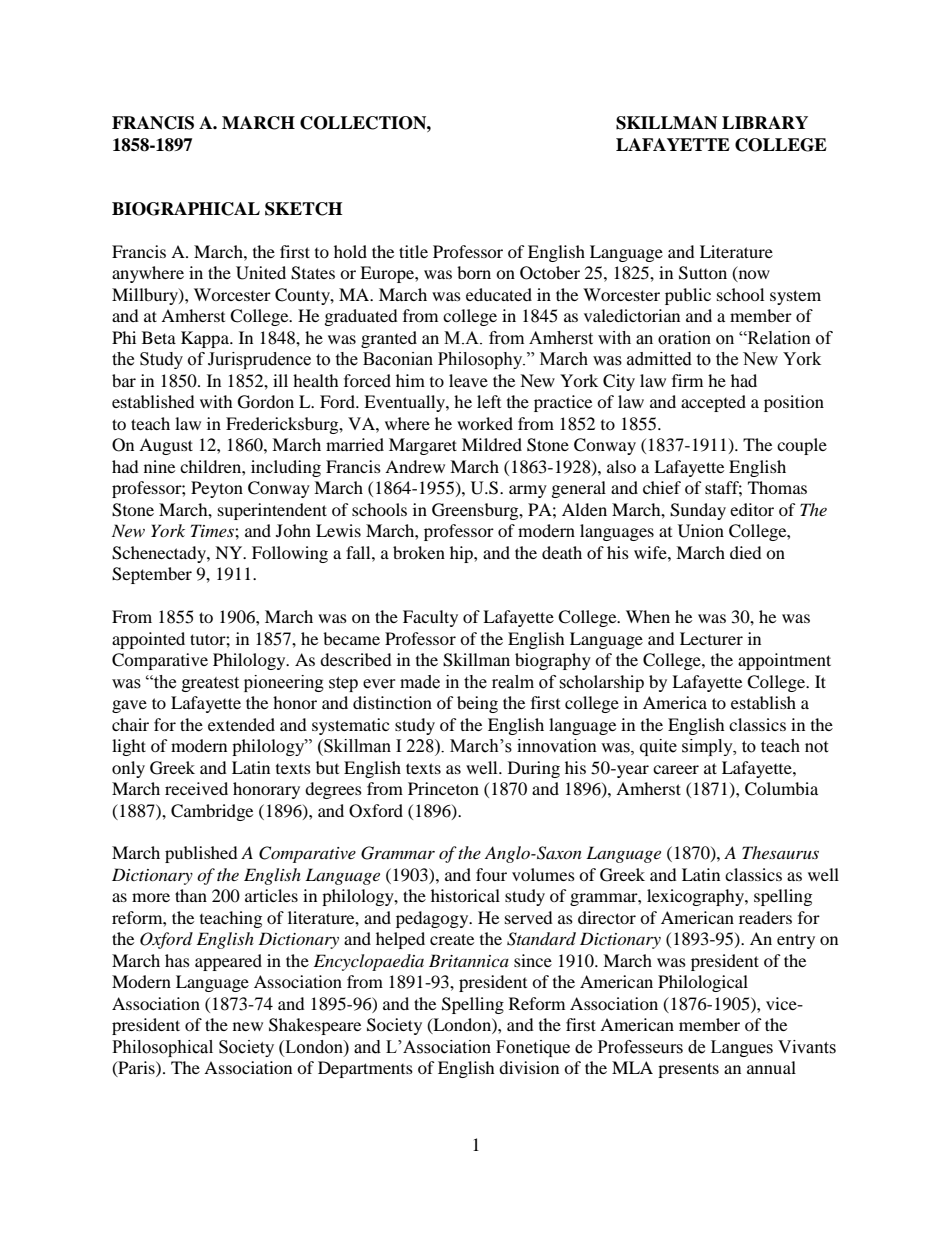  What do you see at coordinates (162, 1048) in the document?
I see `Philosophical` at bounding box center [162, 1048].
